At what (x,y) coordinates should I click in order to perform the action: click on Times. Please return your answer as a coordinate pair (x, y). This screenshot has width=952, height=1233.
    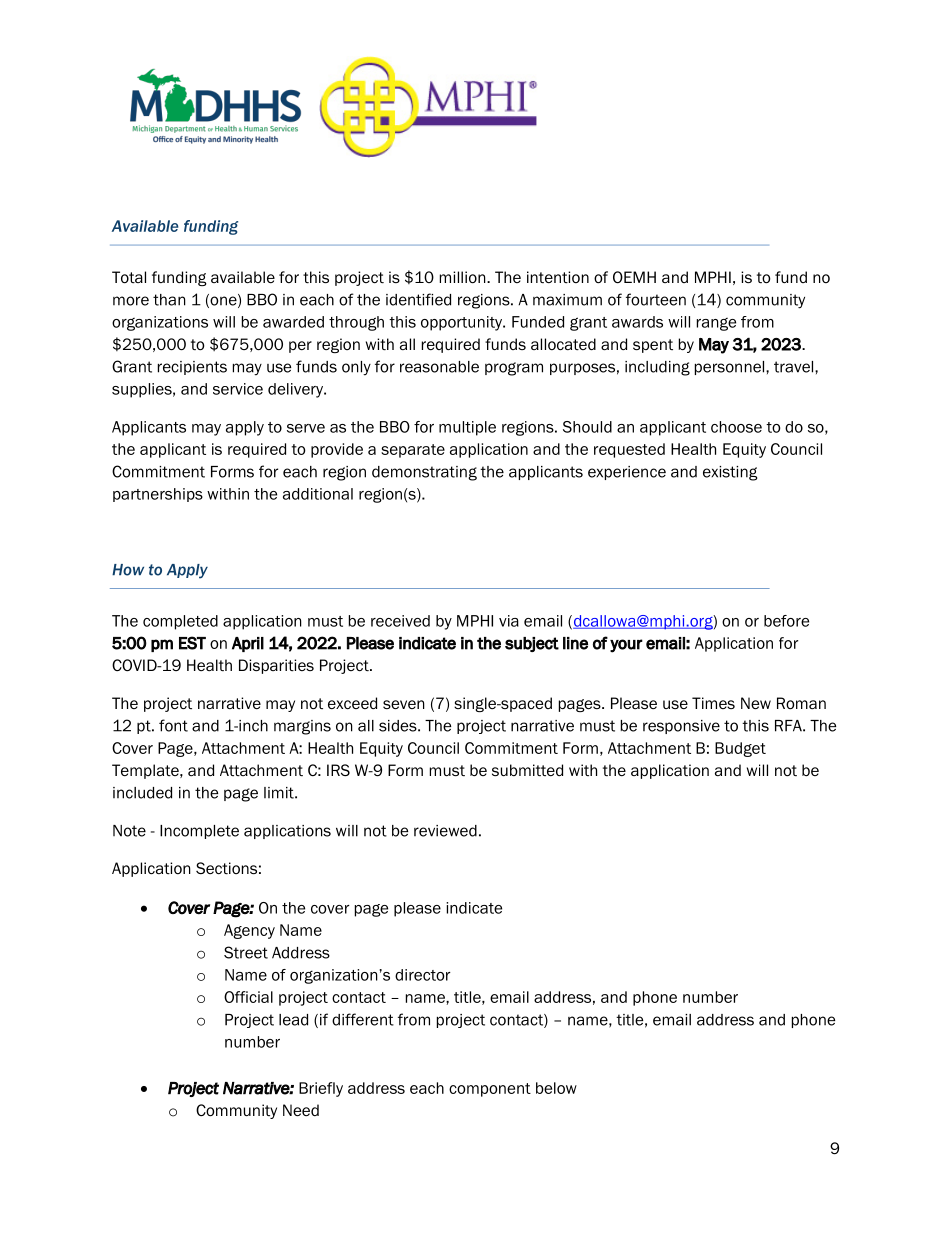
    Looking at the image, I should click on (713, 703).
